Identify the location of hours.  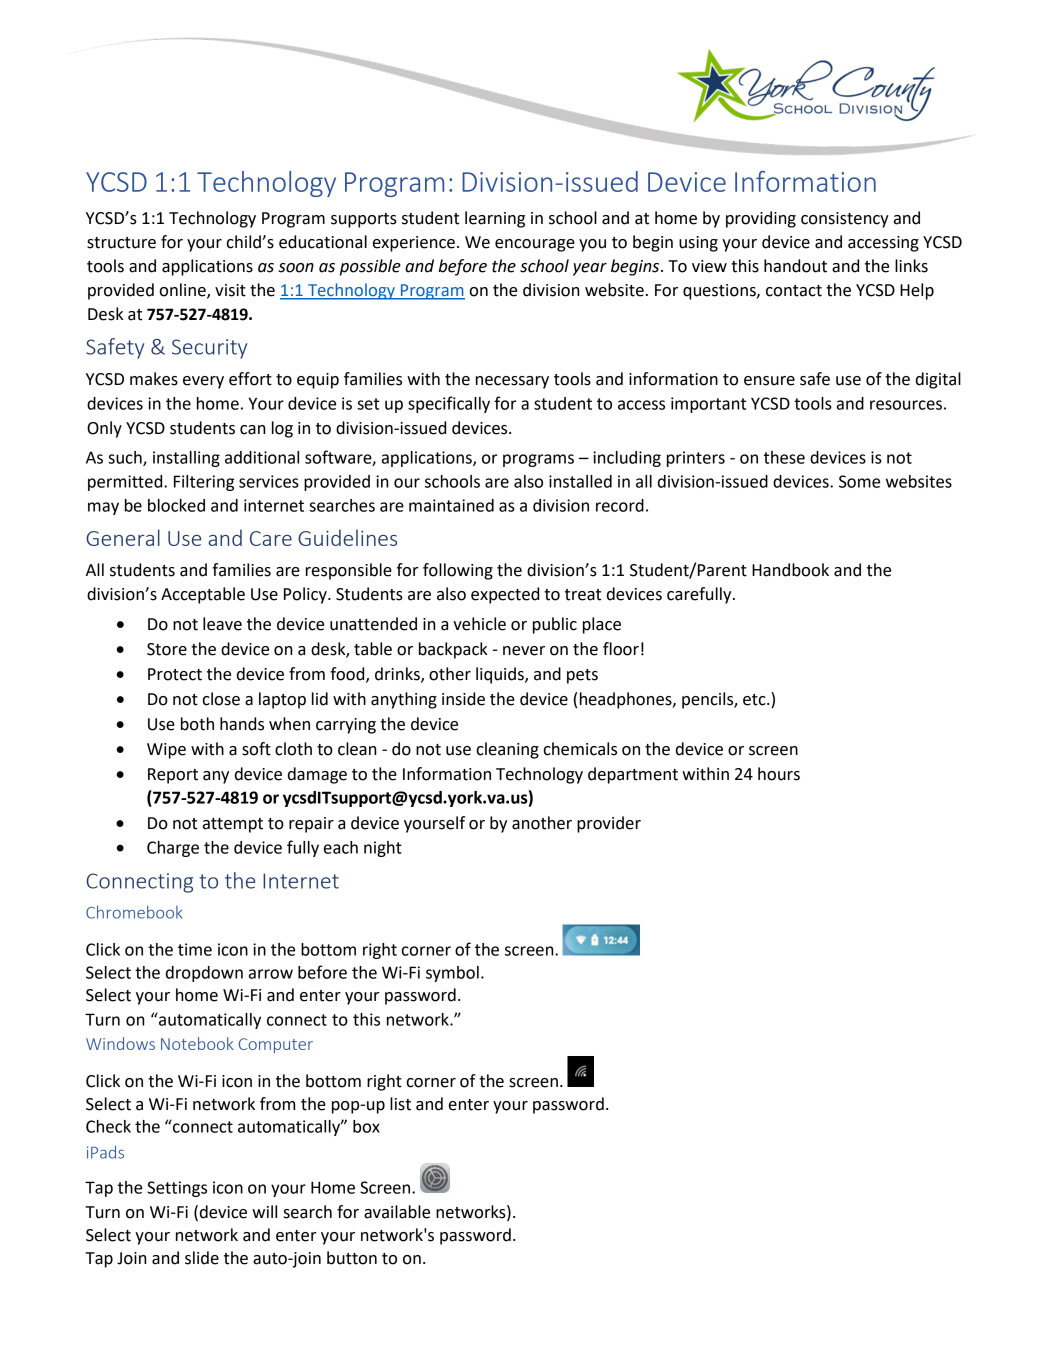
(779, 774).
